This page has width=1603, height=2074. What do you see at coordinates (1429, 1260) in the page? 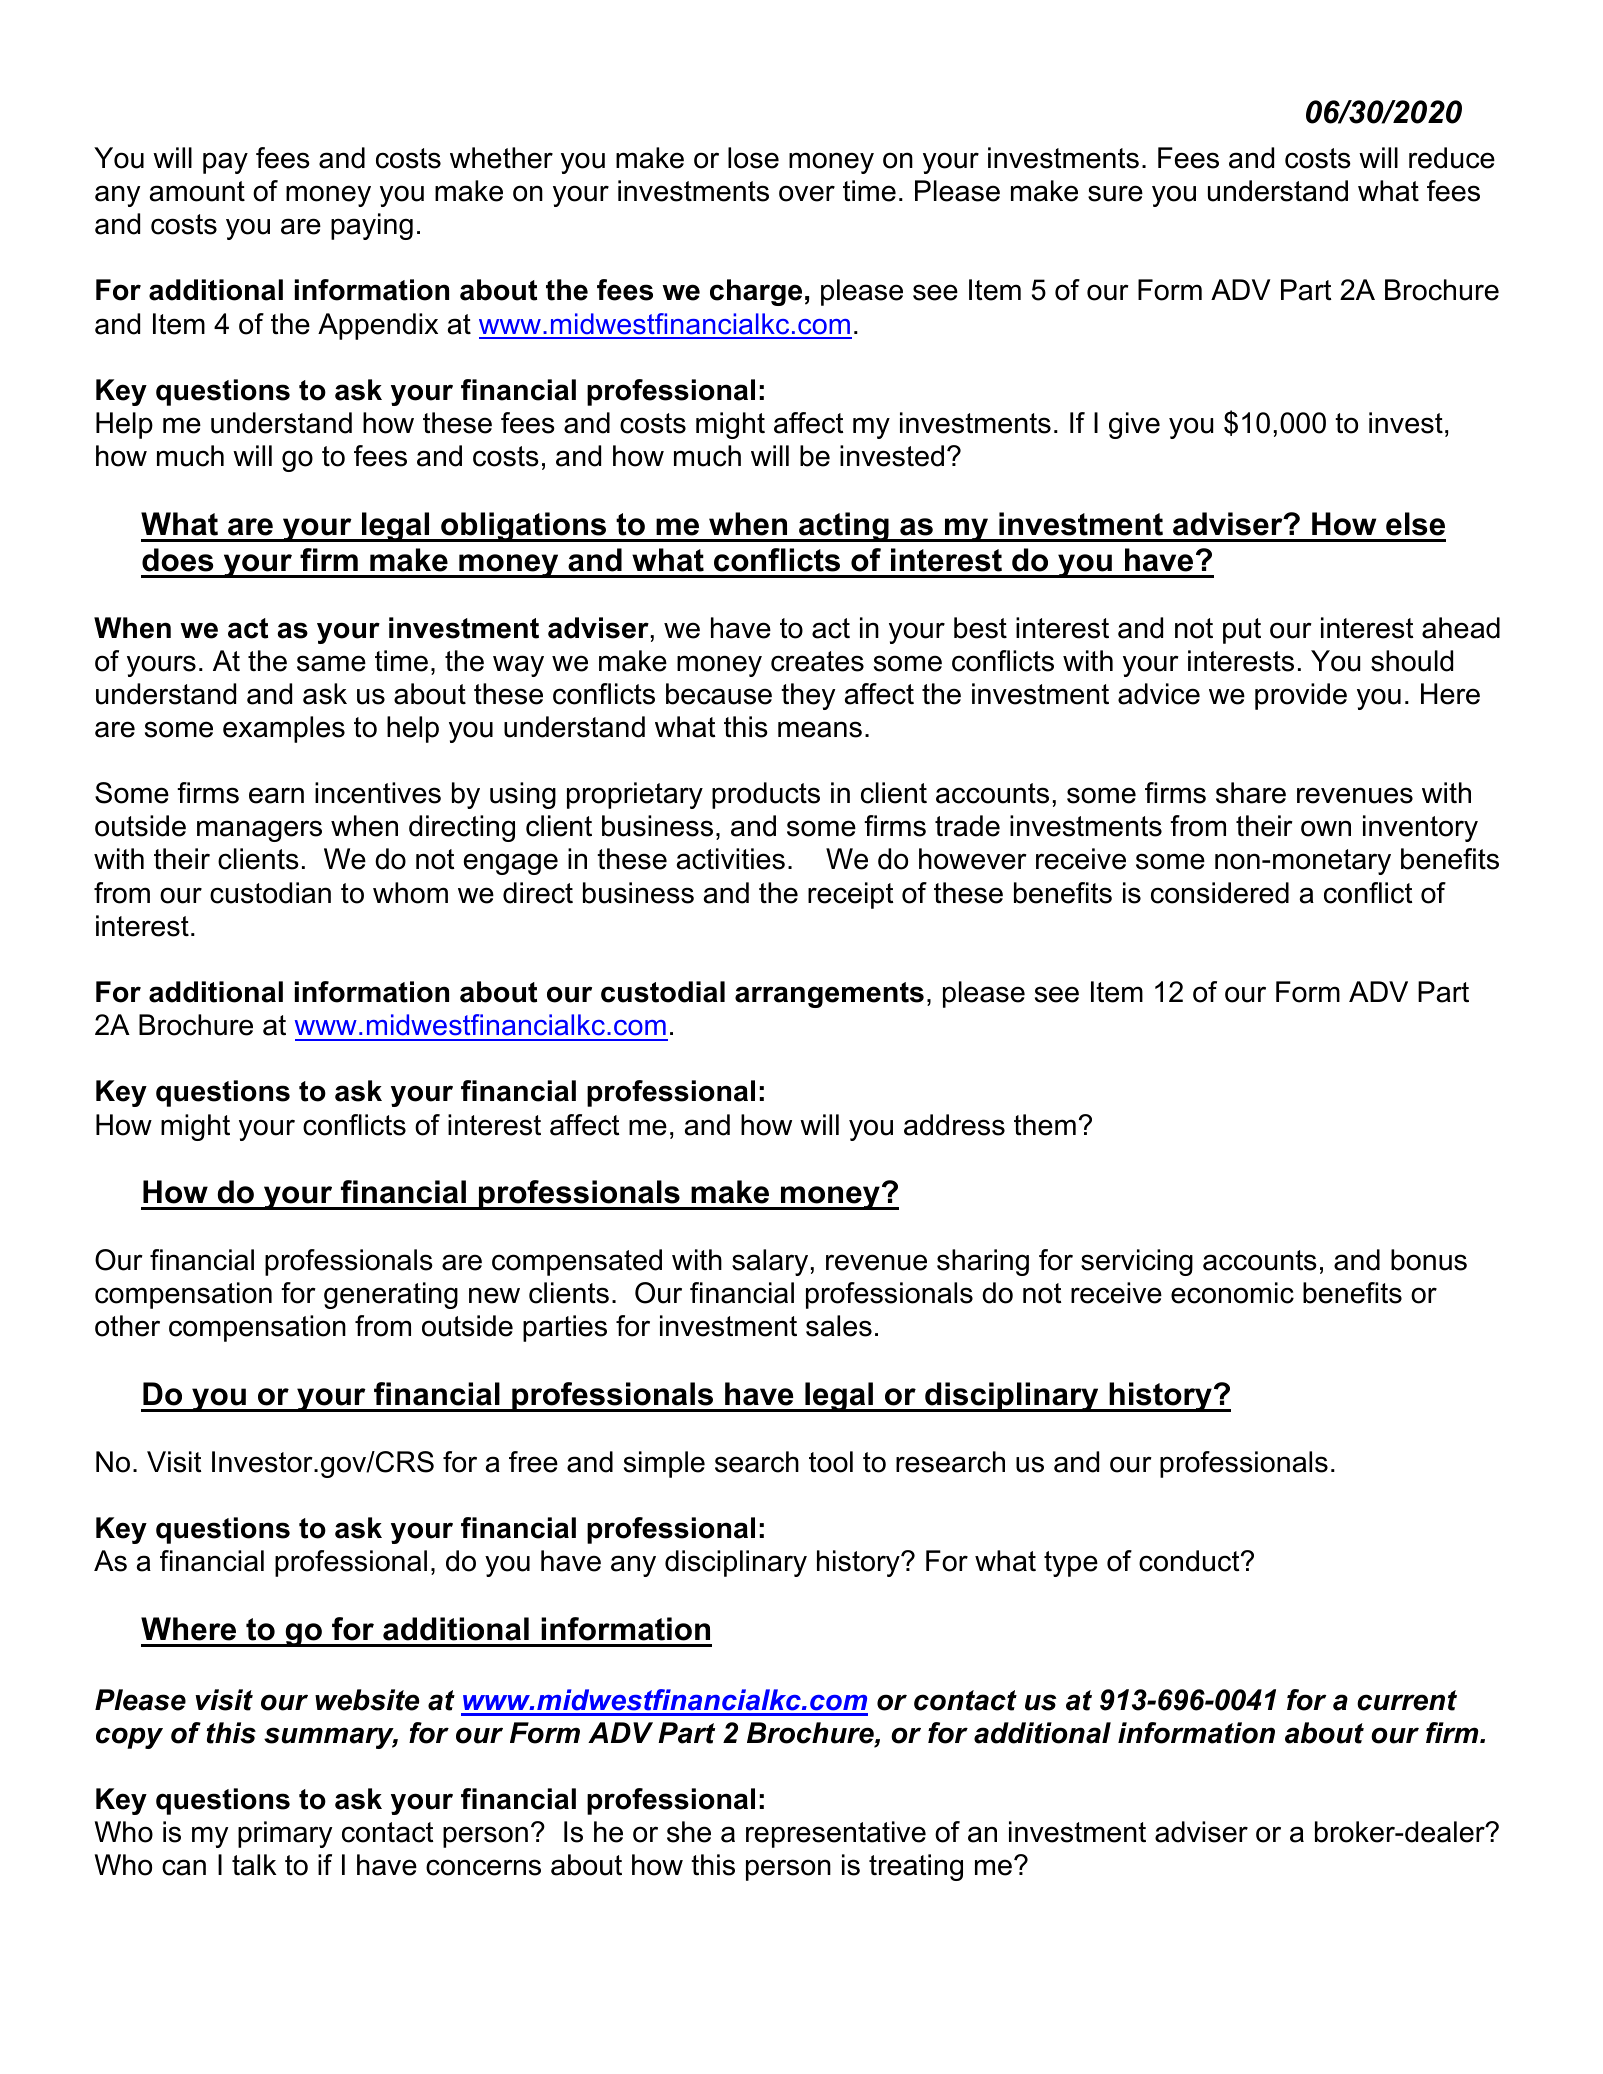
I see `bonus` at bounding box center [1429, 1260].
